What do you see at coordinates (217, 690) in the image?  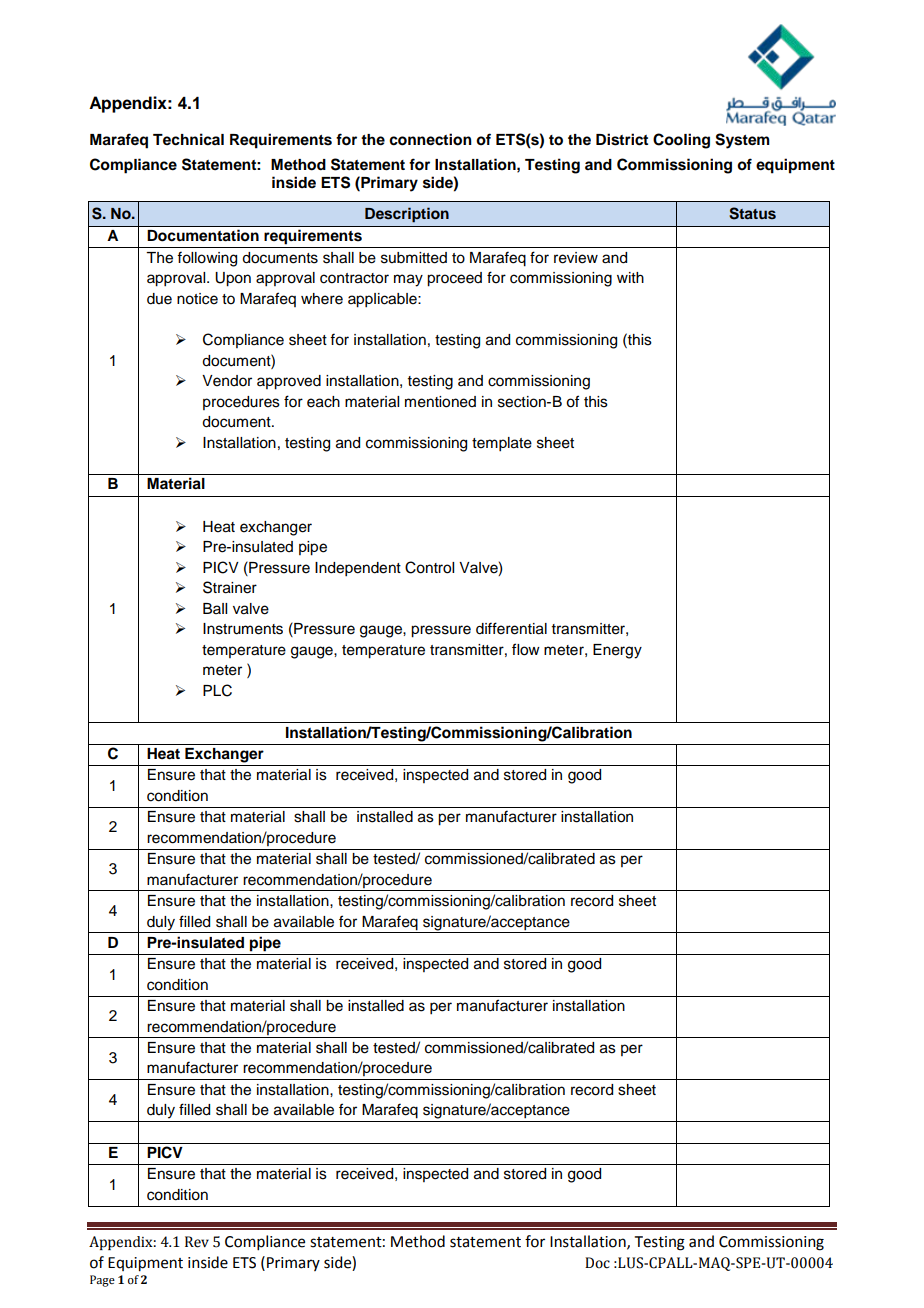 I see `PLC` at bounding box center [217, 690].
